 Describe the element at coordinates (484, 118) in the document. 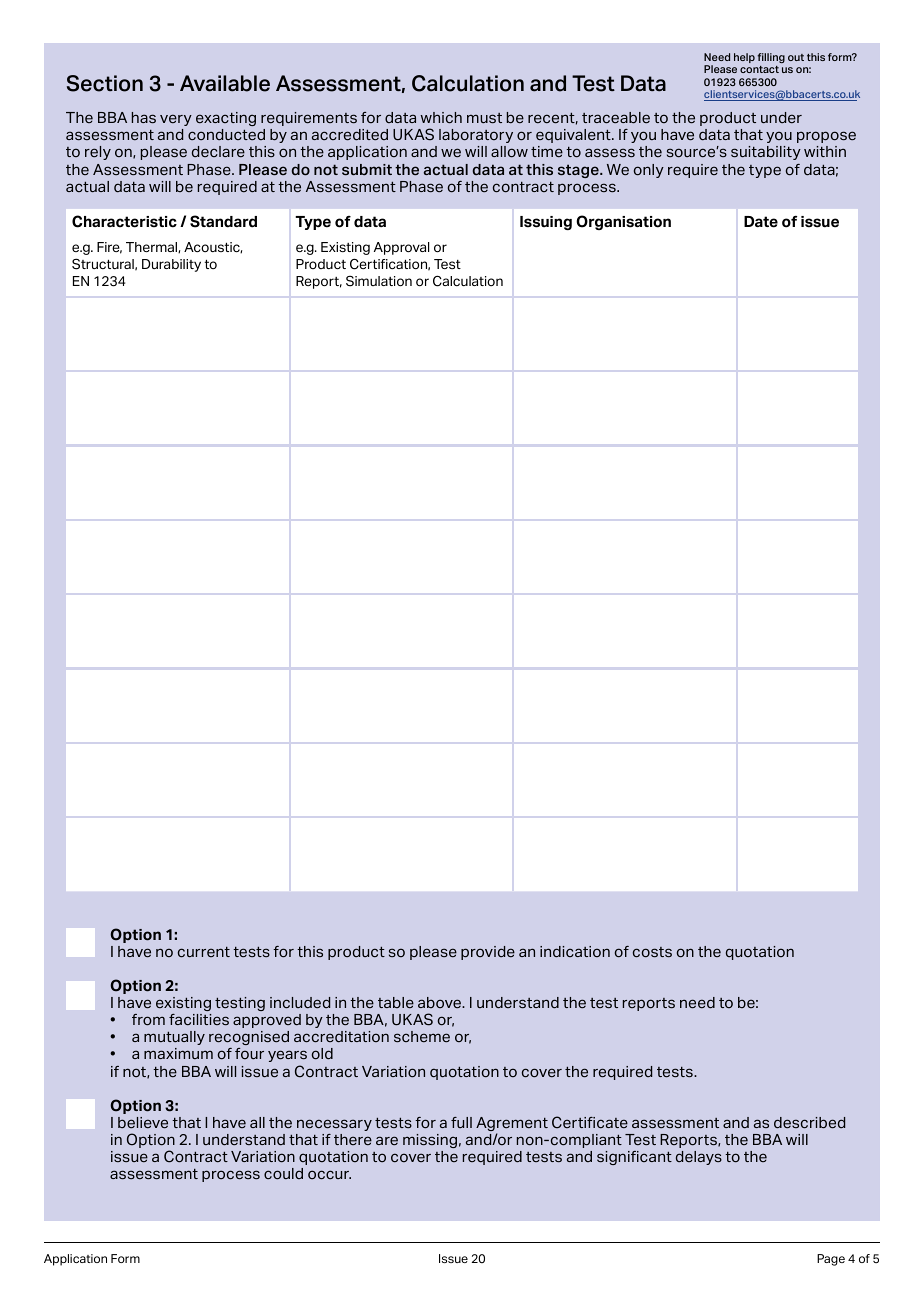

I see `must` at that location.
